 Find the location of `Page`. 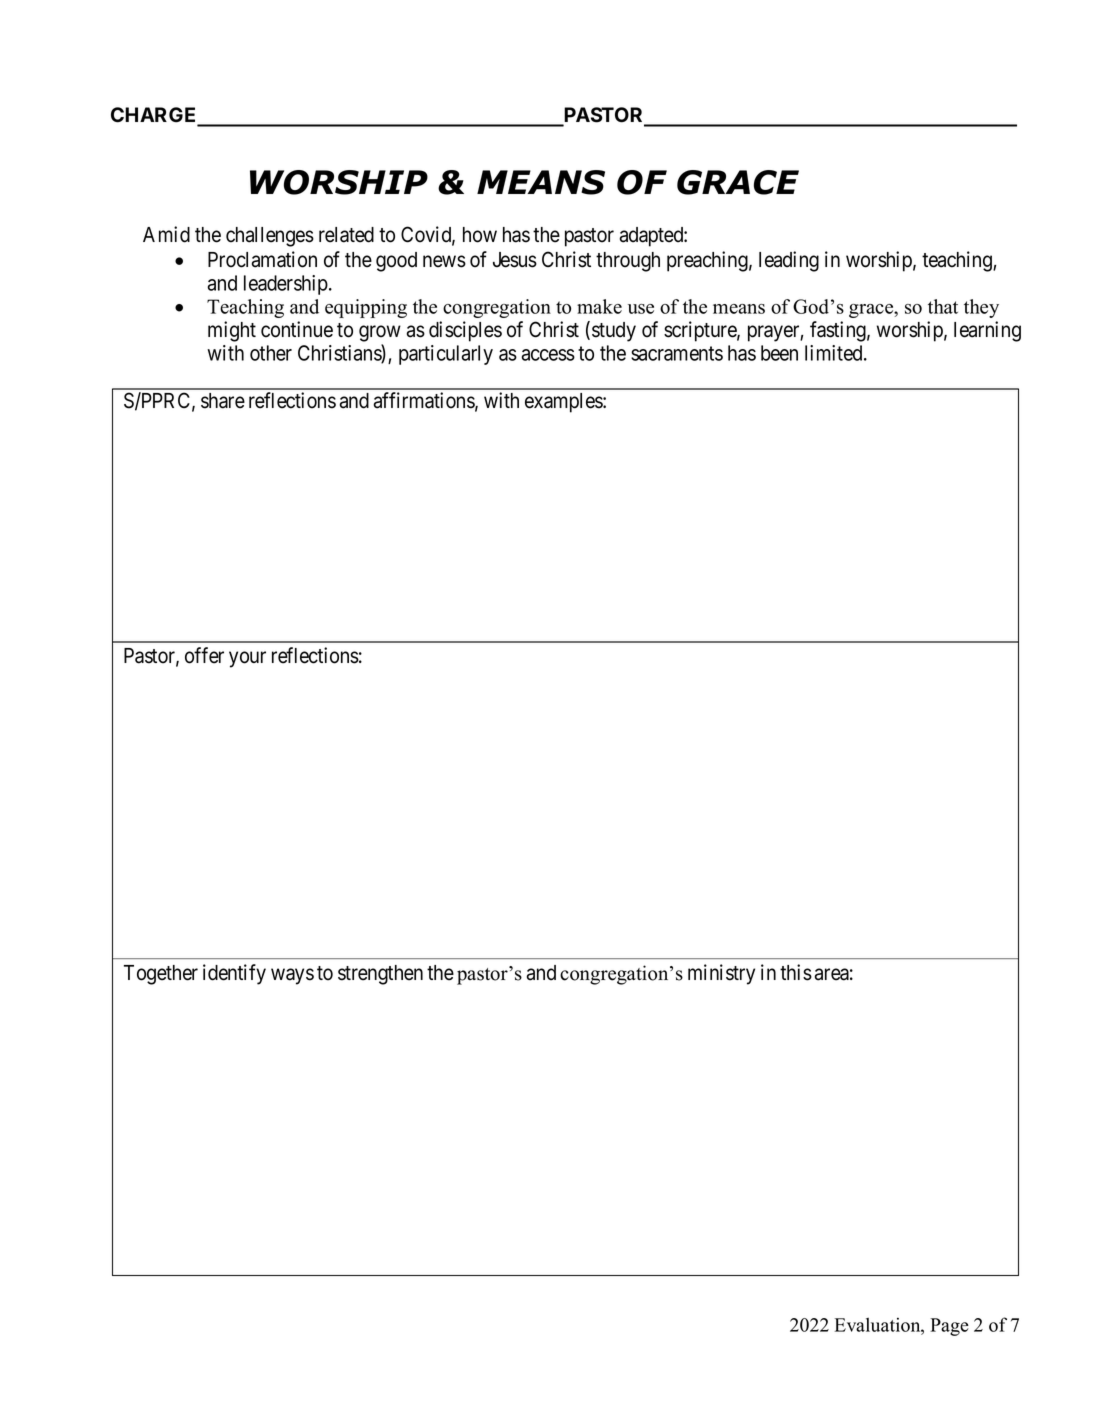

Page is located at coordinates (949, 1327).
